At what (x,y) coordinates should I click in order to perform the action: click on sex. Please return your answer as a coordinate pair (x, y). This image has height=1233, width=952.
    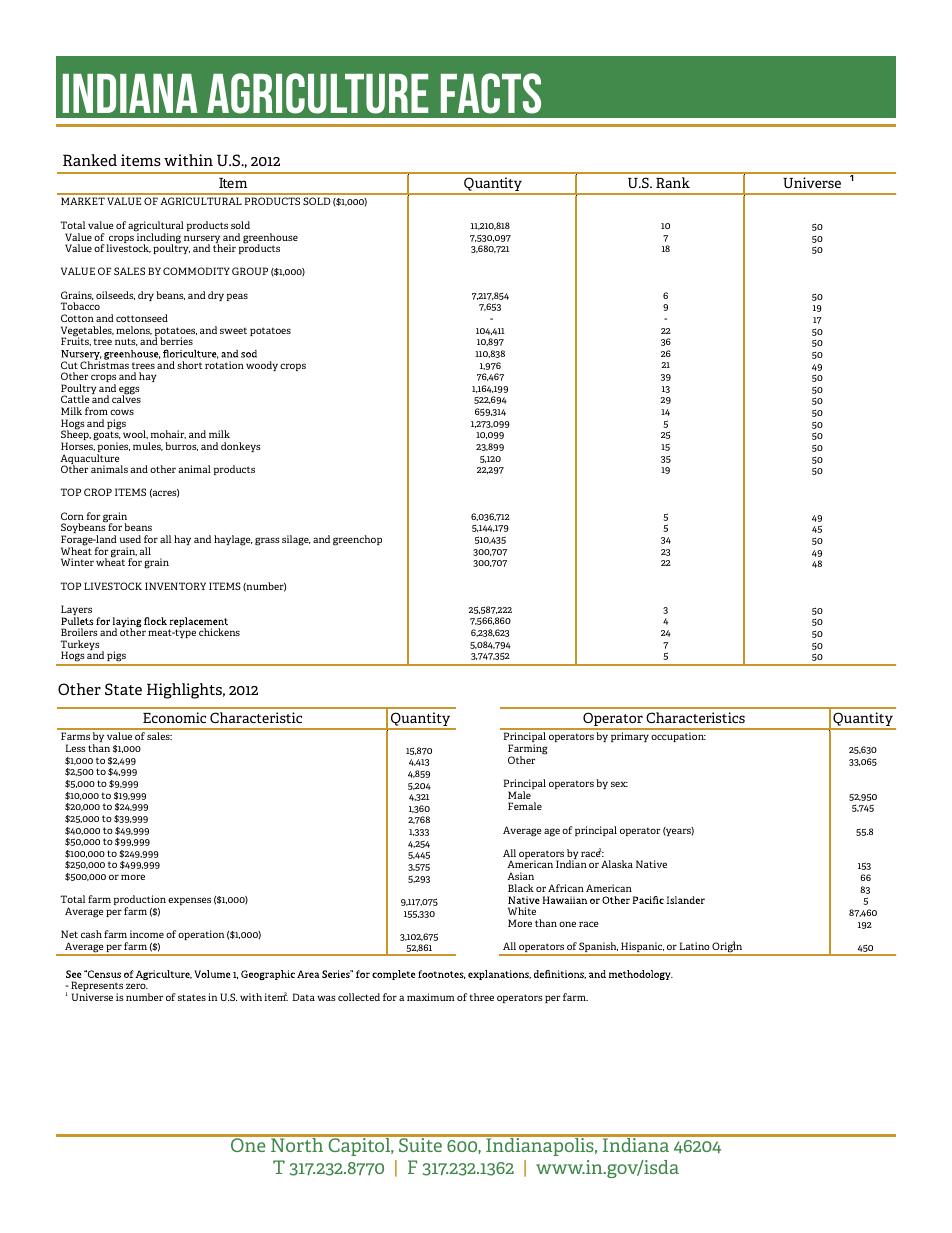
    Looking at the image, I should click on (619, 784).
